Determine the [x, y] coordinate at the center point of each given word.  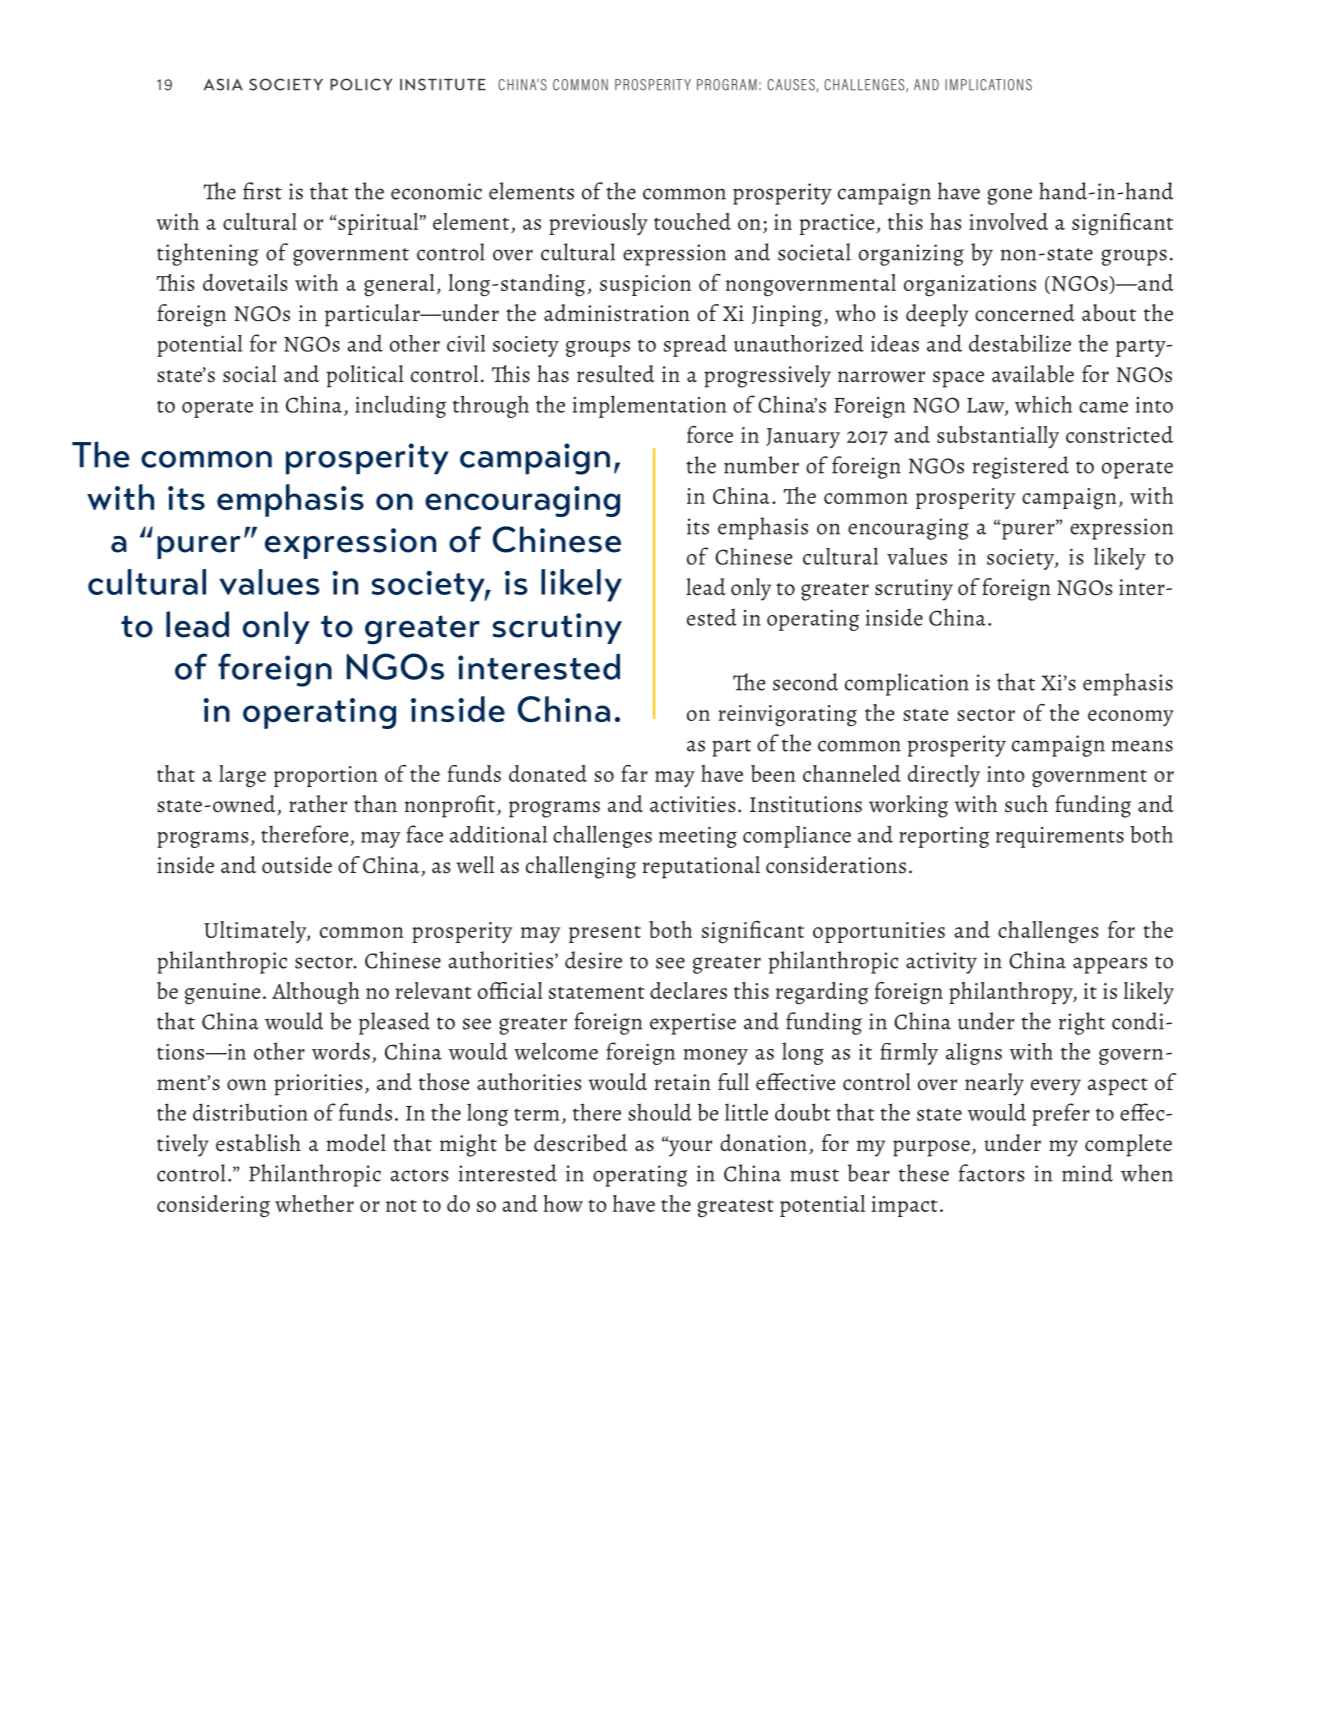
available [1033, 374]
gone [1009, 196]
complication [907, 684]
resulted [616, 374]
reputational [701, 867]
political [365, 376]
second [805, 682]
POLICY [361, 84]
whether [314, 1203]
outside [297, 865]
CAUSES [792, 85]
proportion [326, 776]
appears [1110, 965]
